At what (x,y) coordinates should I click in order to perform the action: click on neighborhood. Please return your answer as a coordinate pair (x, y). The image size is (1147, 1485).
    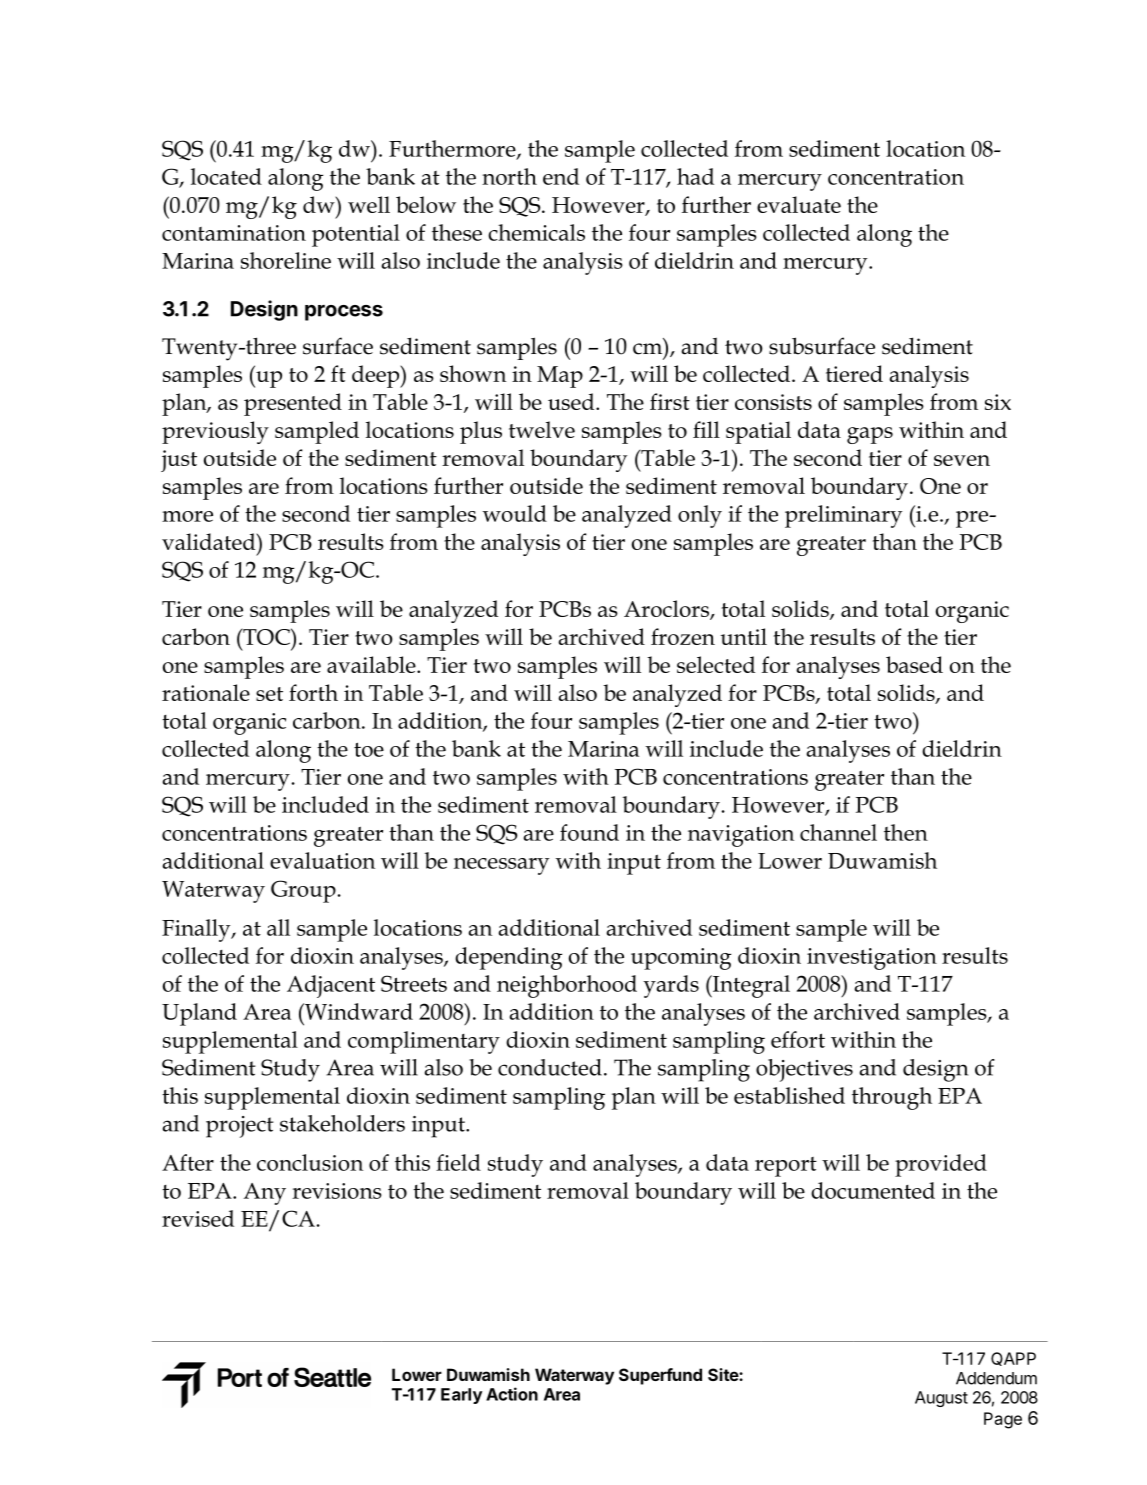
    Looking at the image, I should click on (567, 986).
